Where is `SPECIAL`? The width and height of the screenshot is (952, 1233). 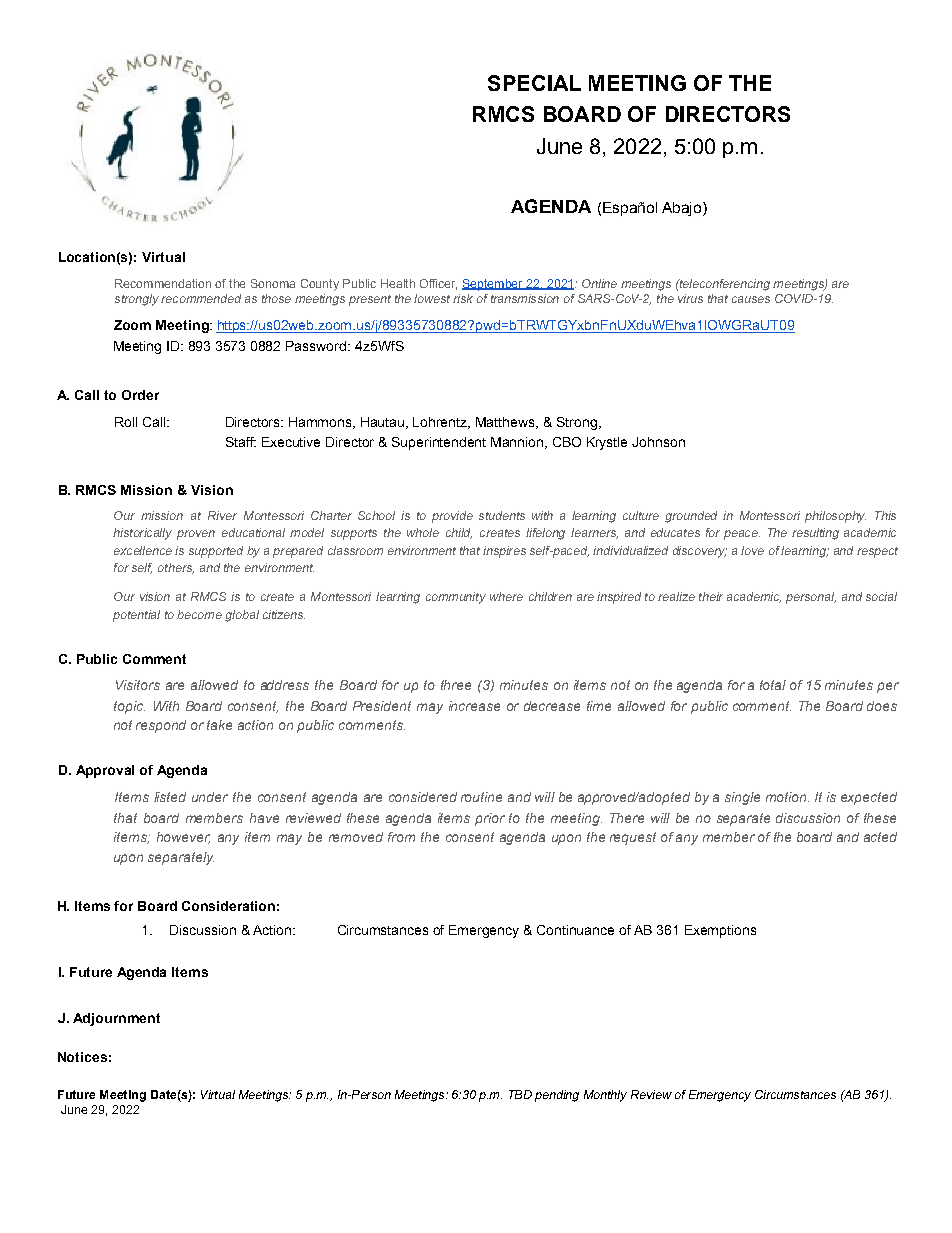 SPECIAL is located at coordinates (534, 83).
